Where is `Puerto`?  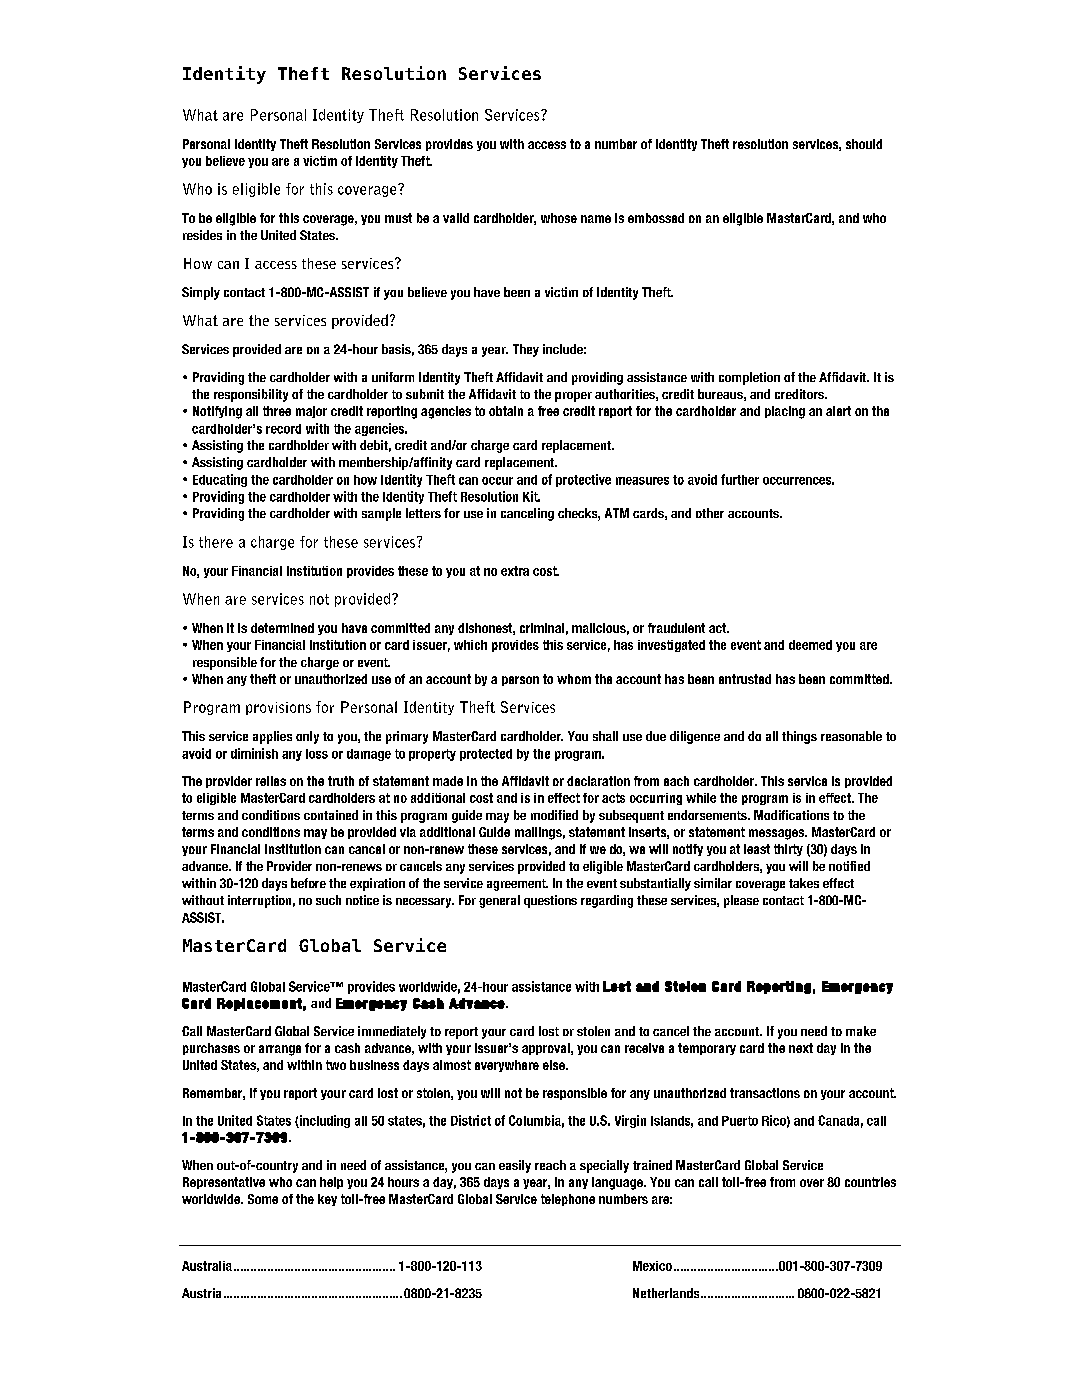
Puerto is located at coordinates (740, 1121).
